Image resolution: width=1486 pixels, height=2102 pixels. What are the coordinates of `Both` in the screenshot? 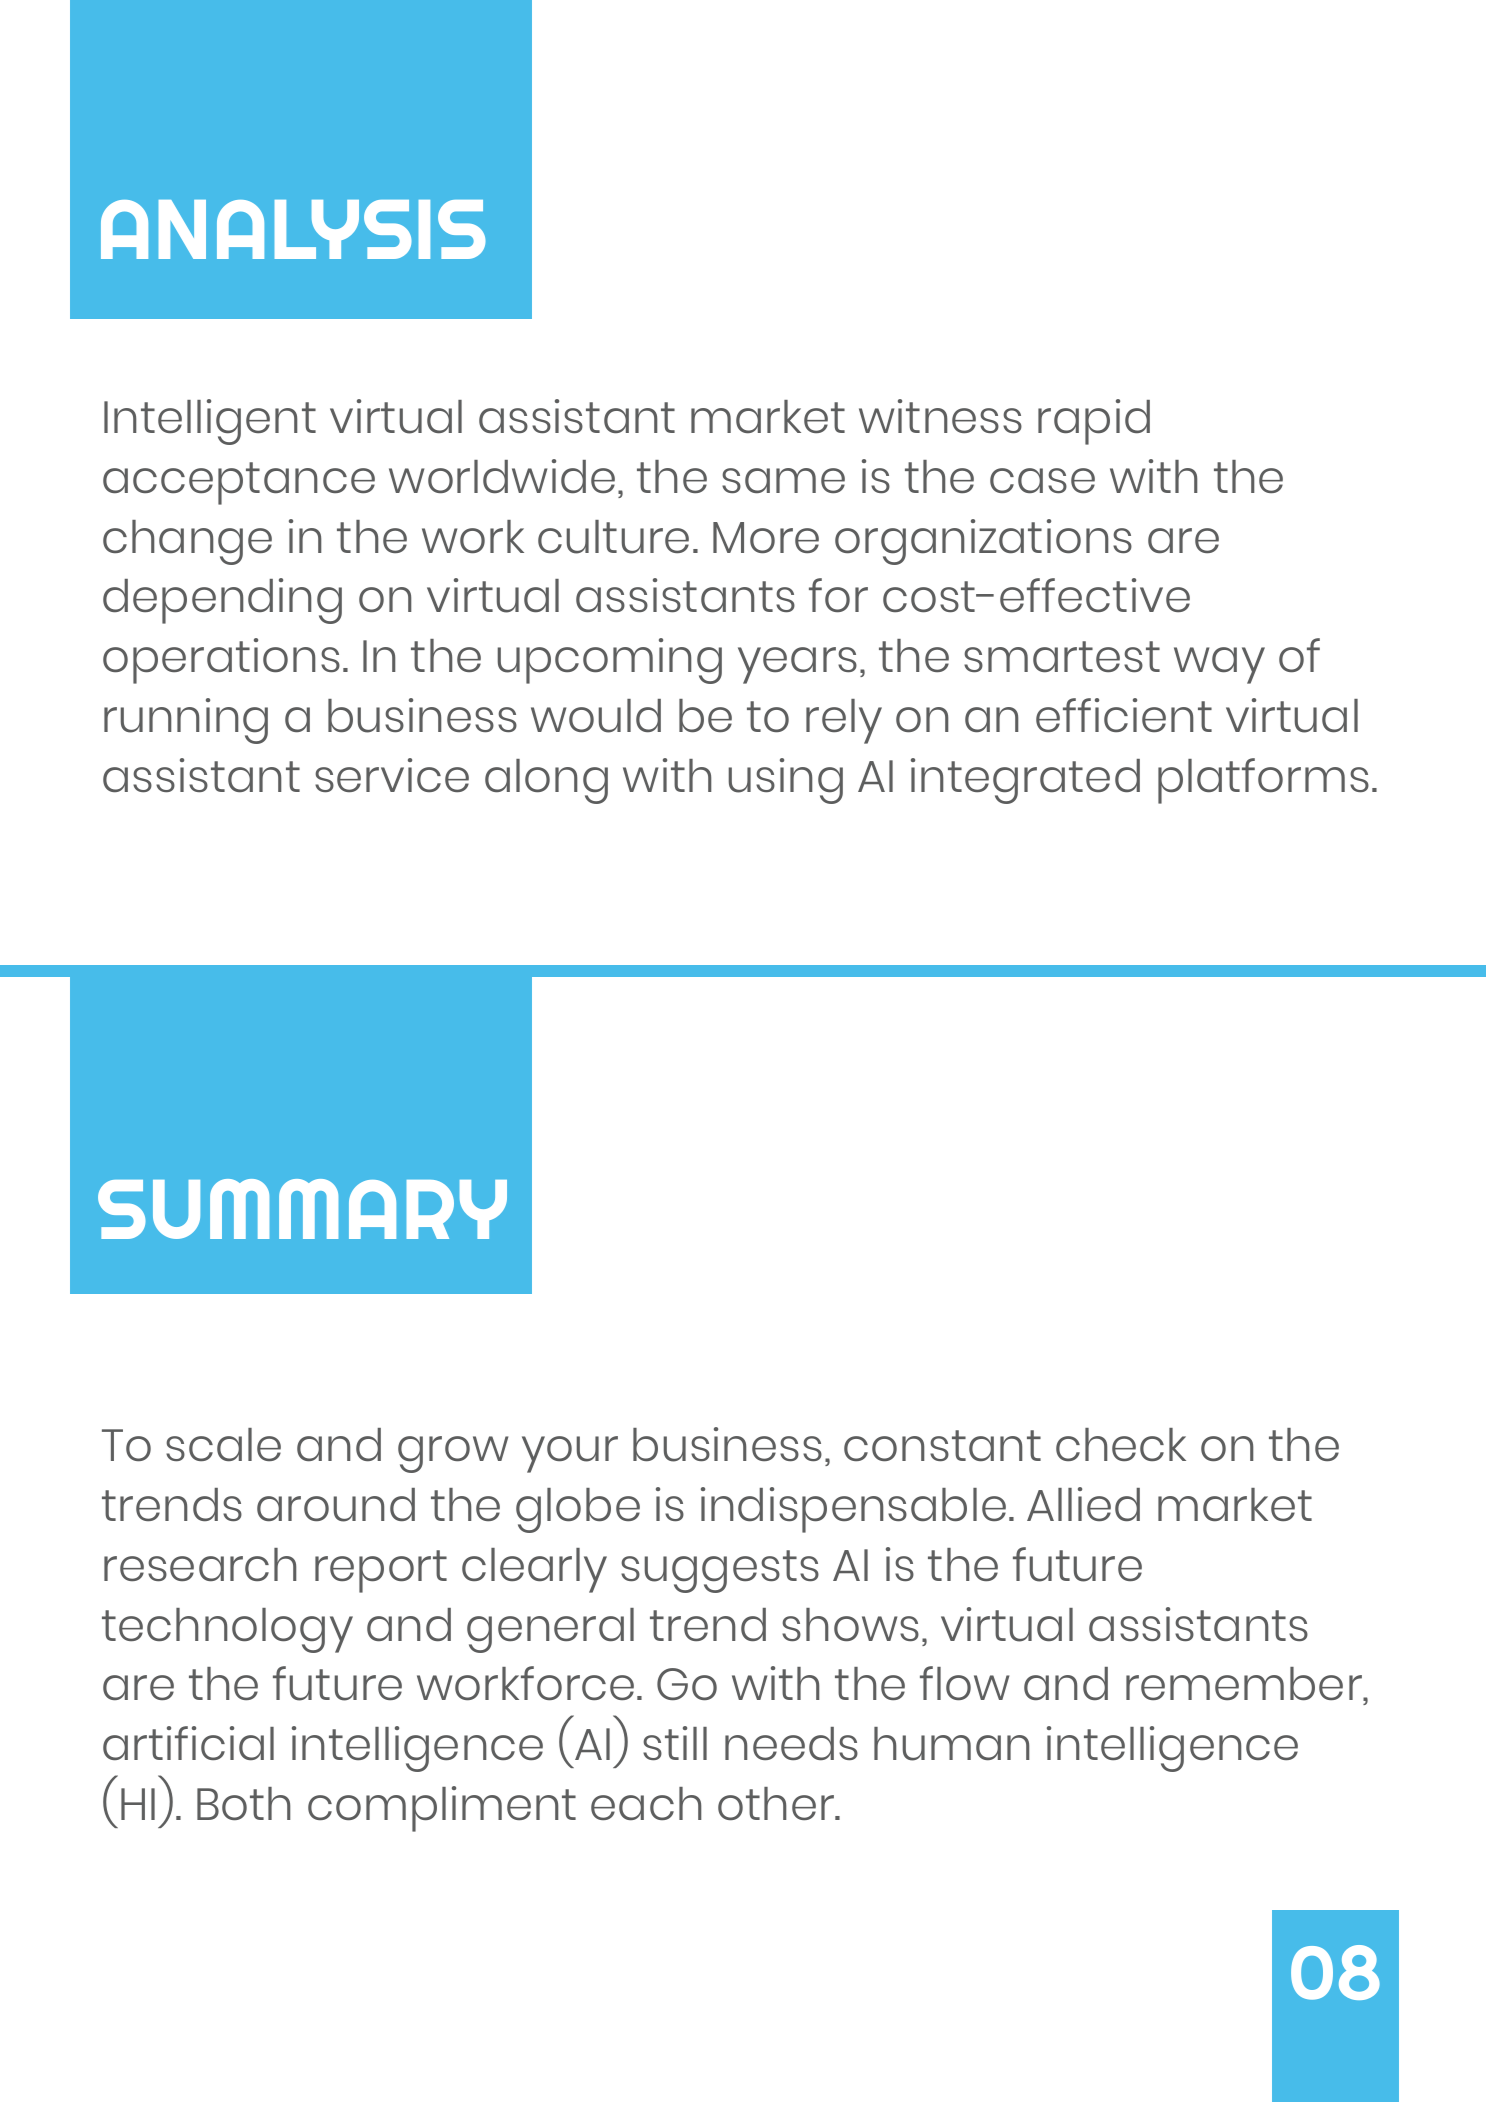 It's located at (244, 1804).
